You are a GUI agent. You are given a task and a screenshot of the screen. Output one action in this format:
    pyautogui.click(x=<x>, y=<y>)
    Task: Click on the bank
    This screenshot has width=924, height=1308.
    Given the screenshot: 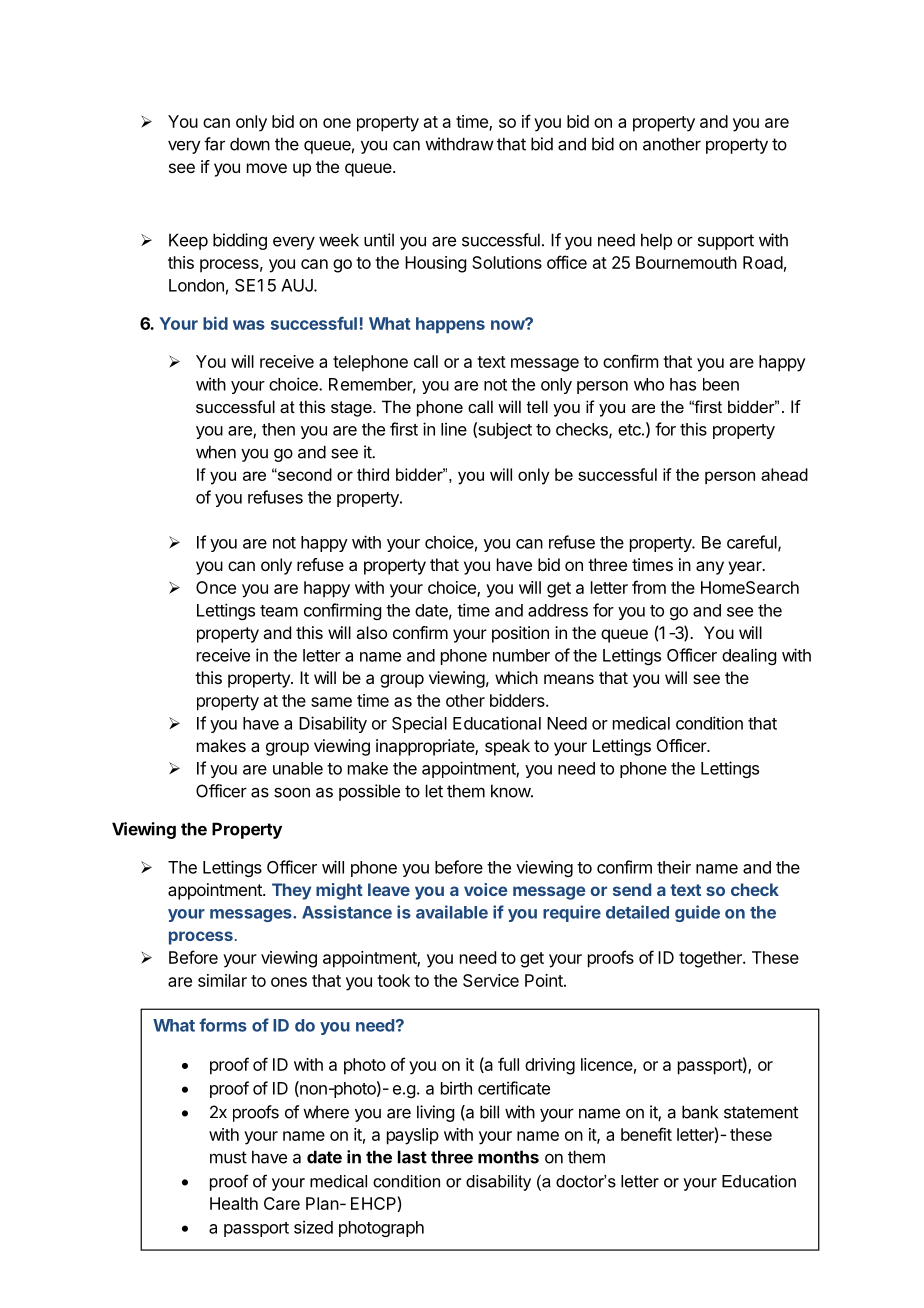 What is the action you would take?
    pyautogui.click(x=700, y=1112)
